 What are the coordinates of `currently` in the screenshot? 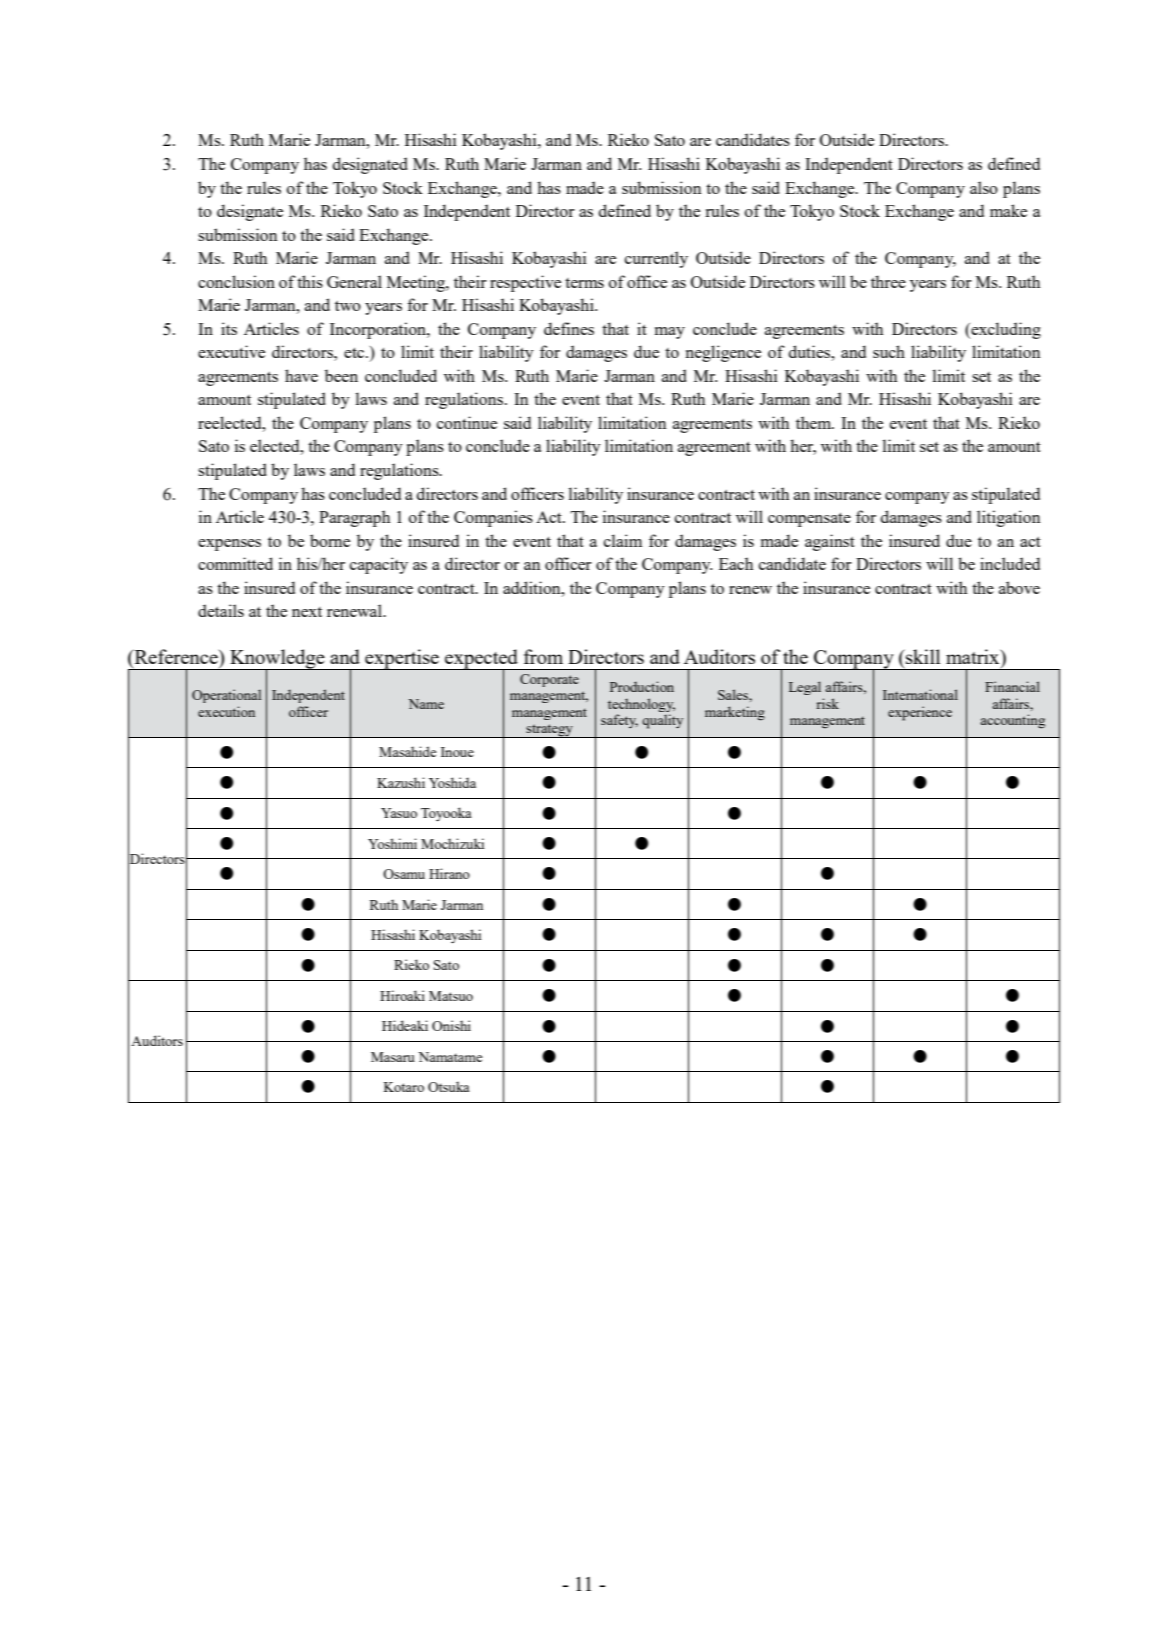 It's located at (656, 259).
